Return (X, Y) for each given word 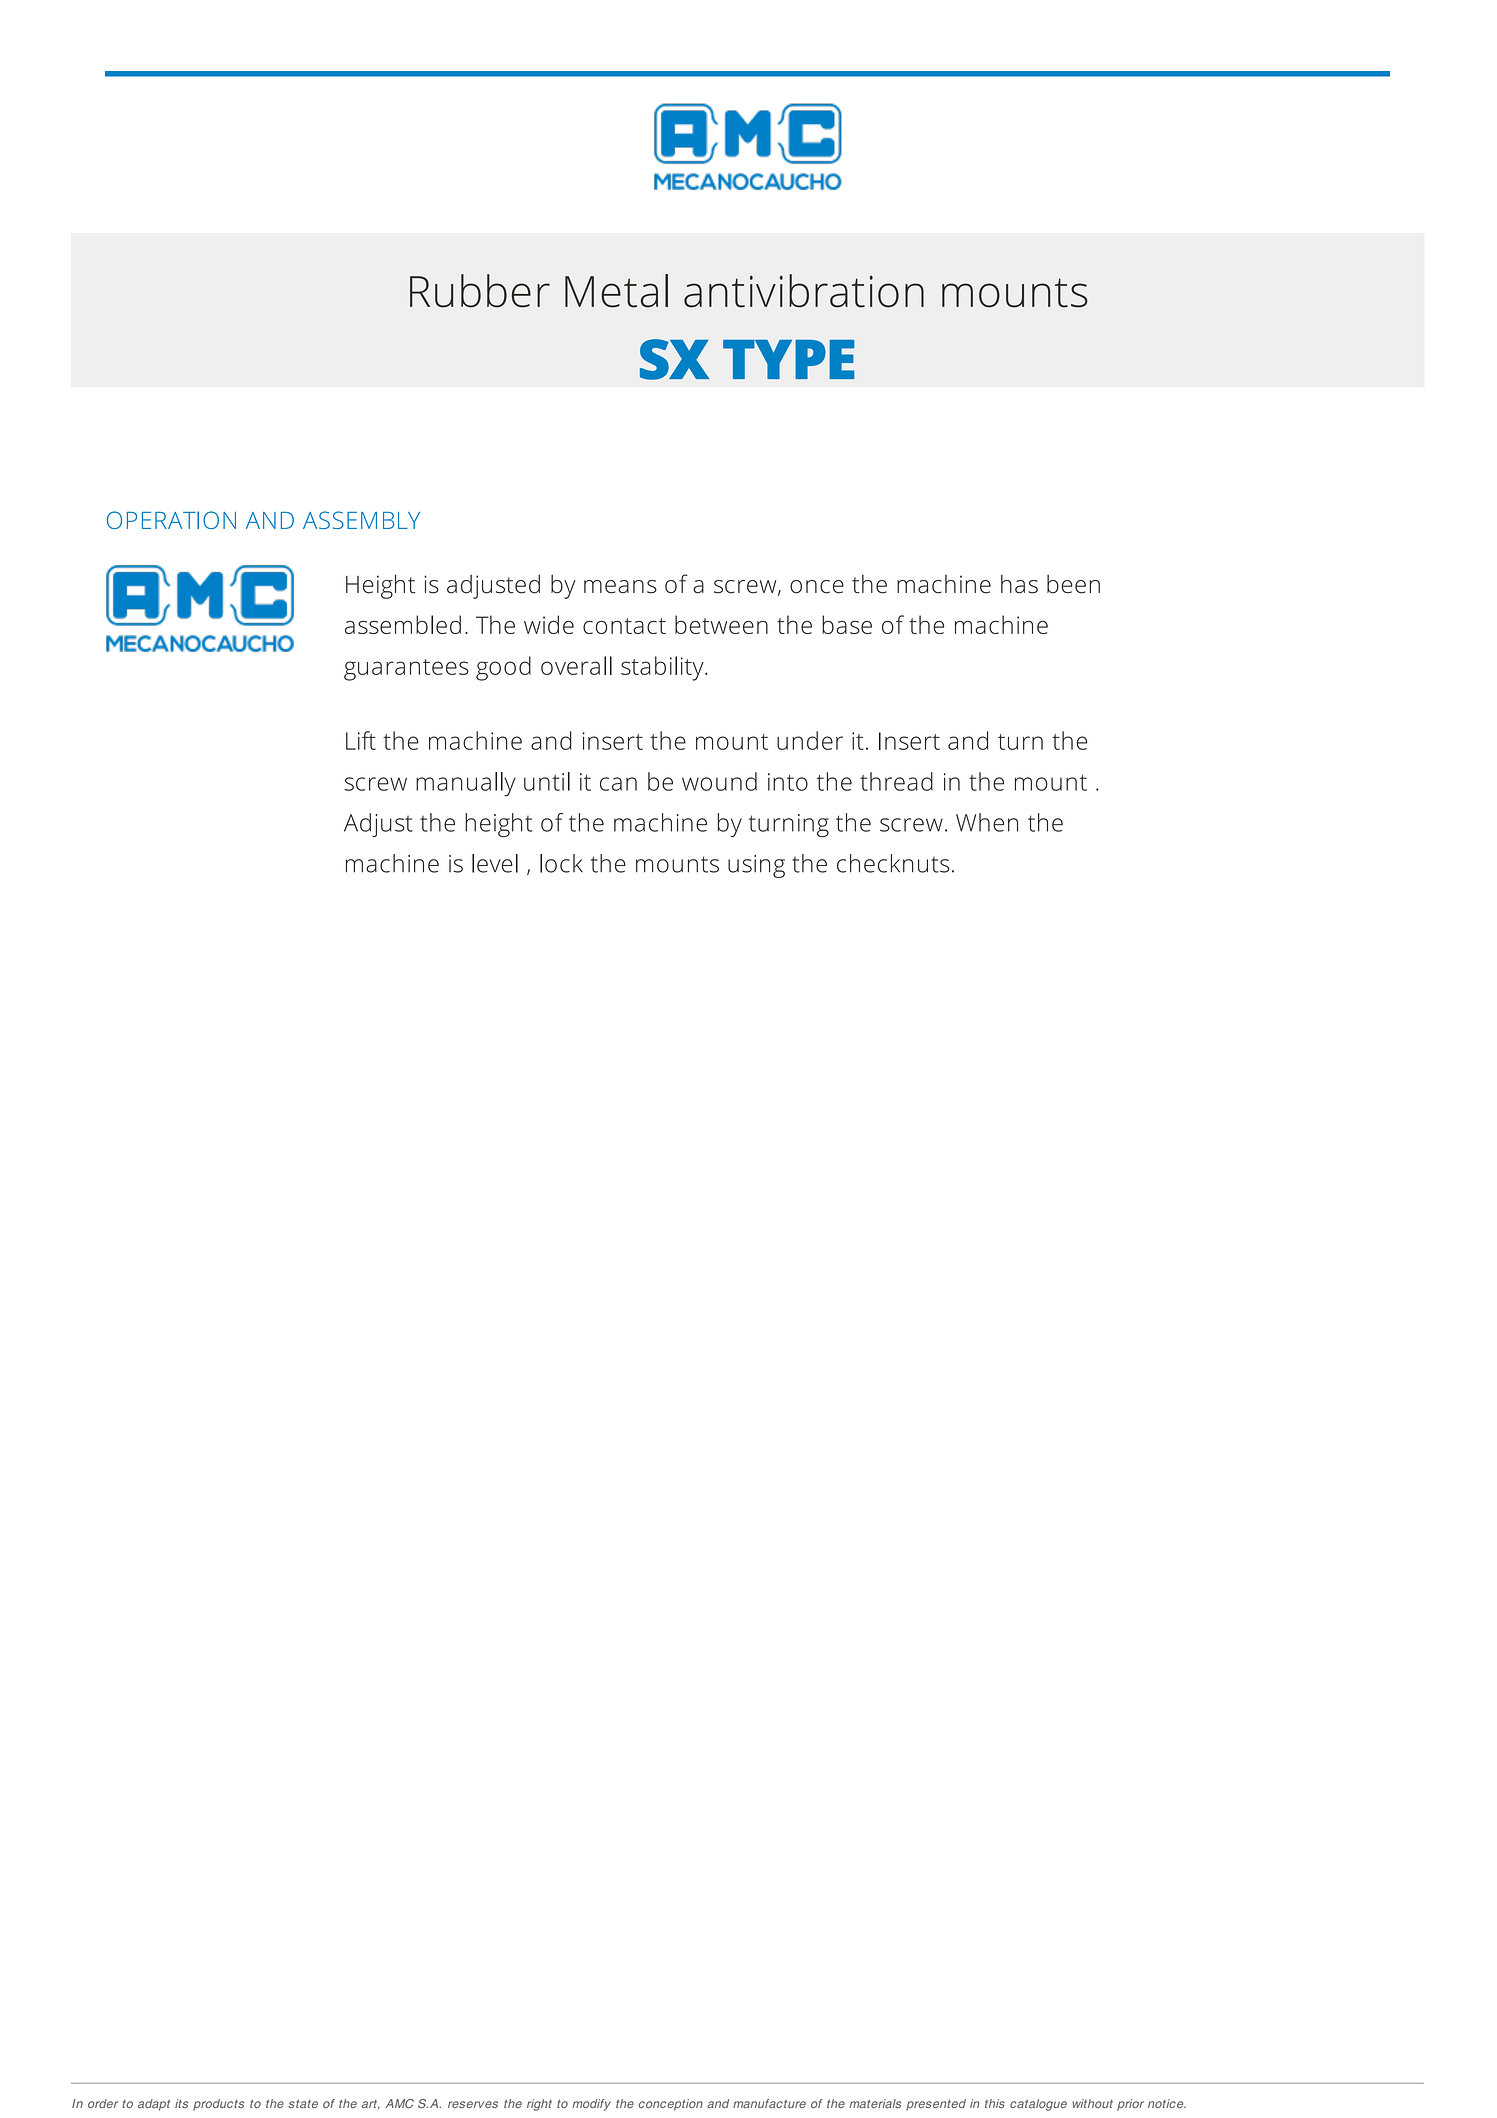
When (987, 822)
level (495, 863)
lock (561, 863)
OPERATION (171, 520)
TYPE (788, 359)
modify (591, 2105)
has (1019, 584)
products (218, 2105)
